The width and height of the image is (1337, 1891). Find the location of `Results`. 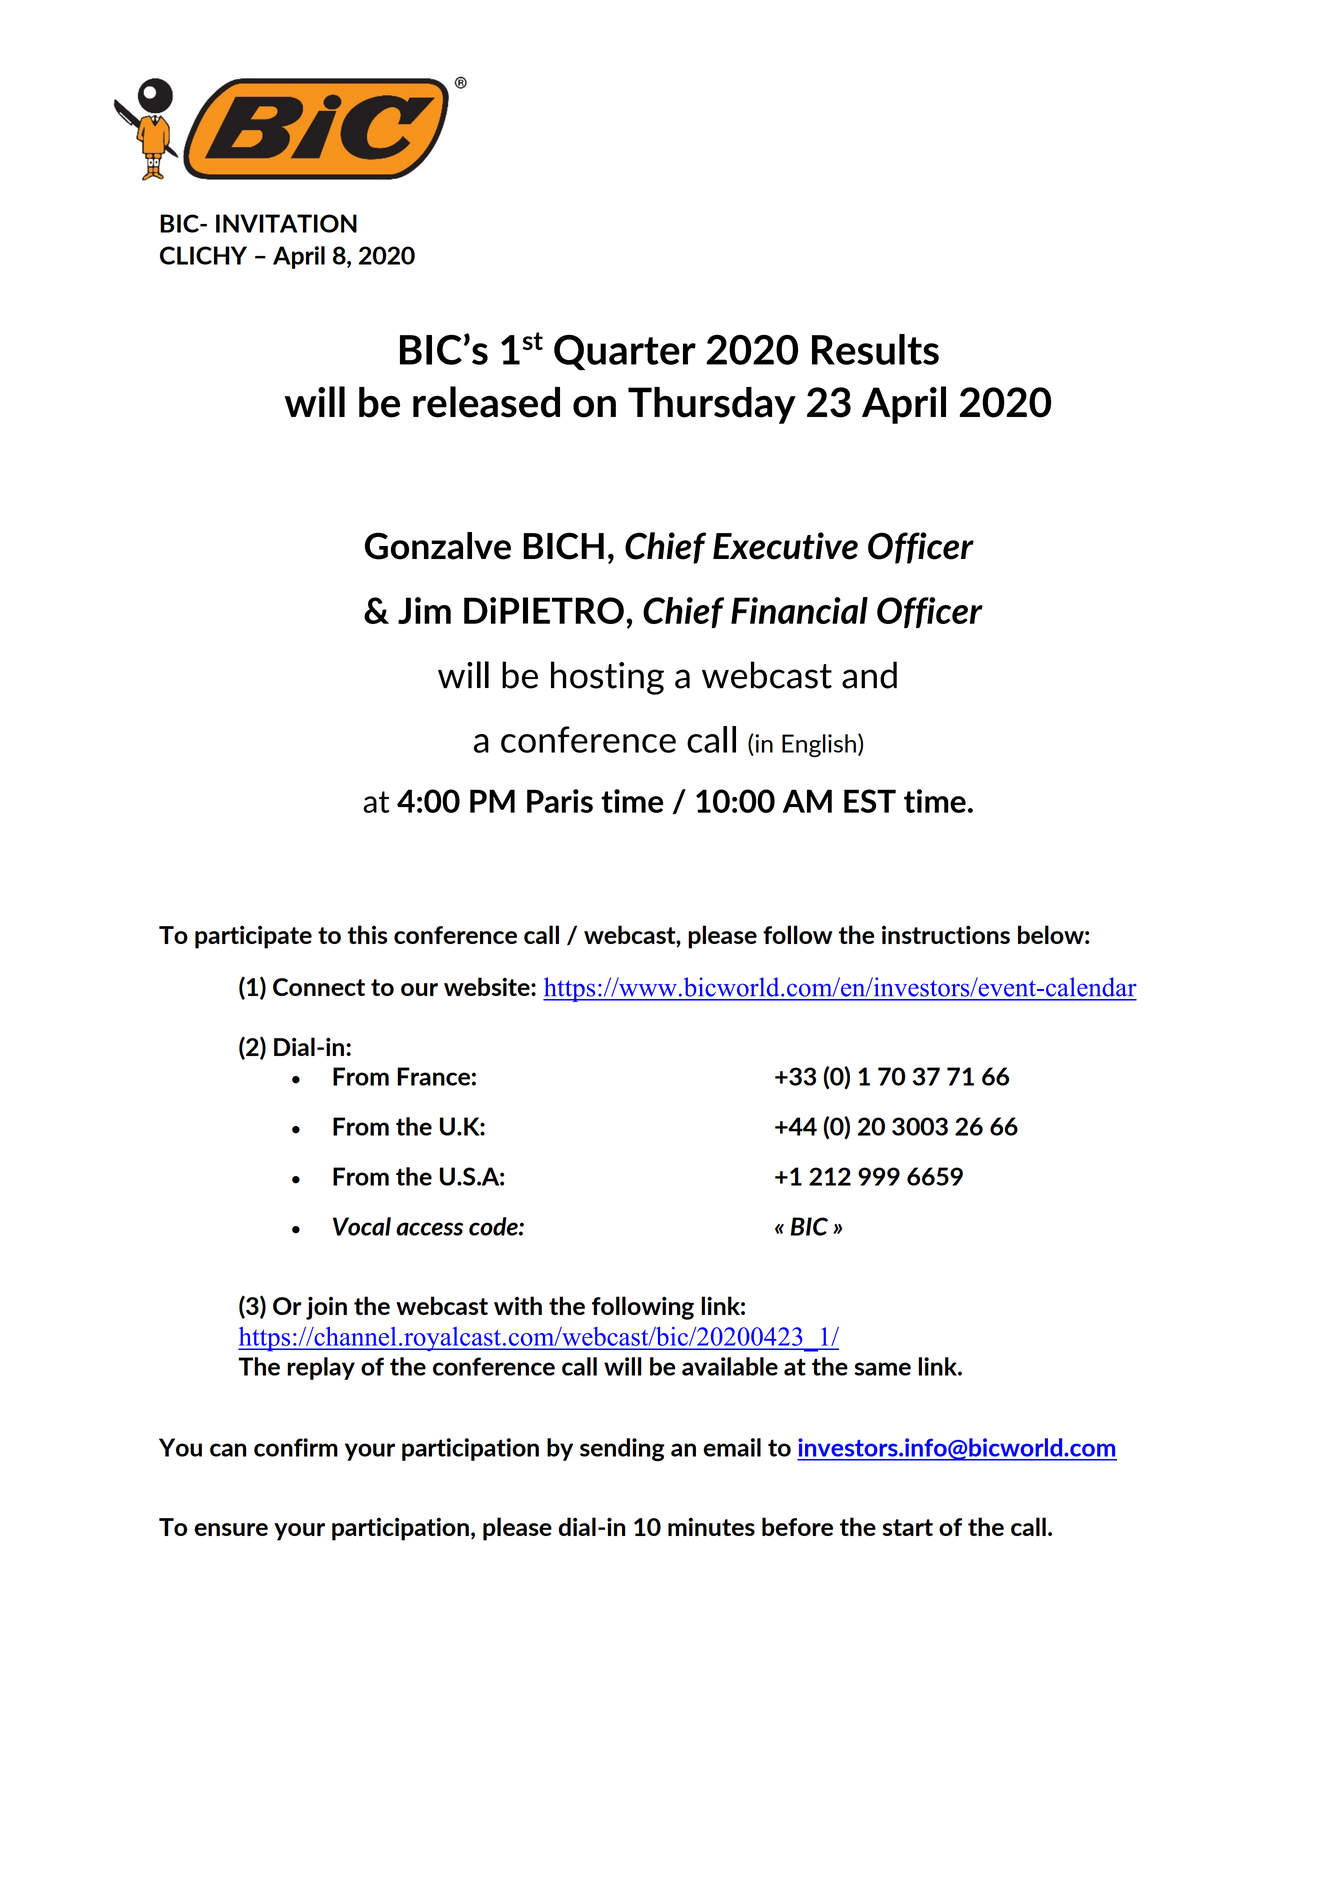

Results is located at coordinates (875, 349).
